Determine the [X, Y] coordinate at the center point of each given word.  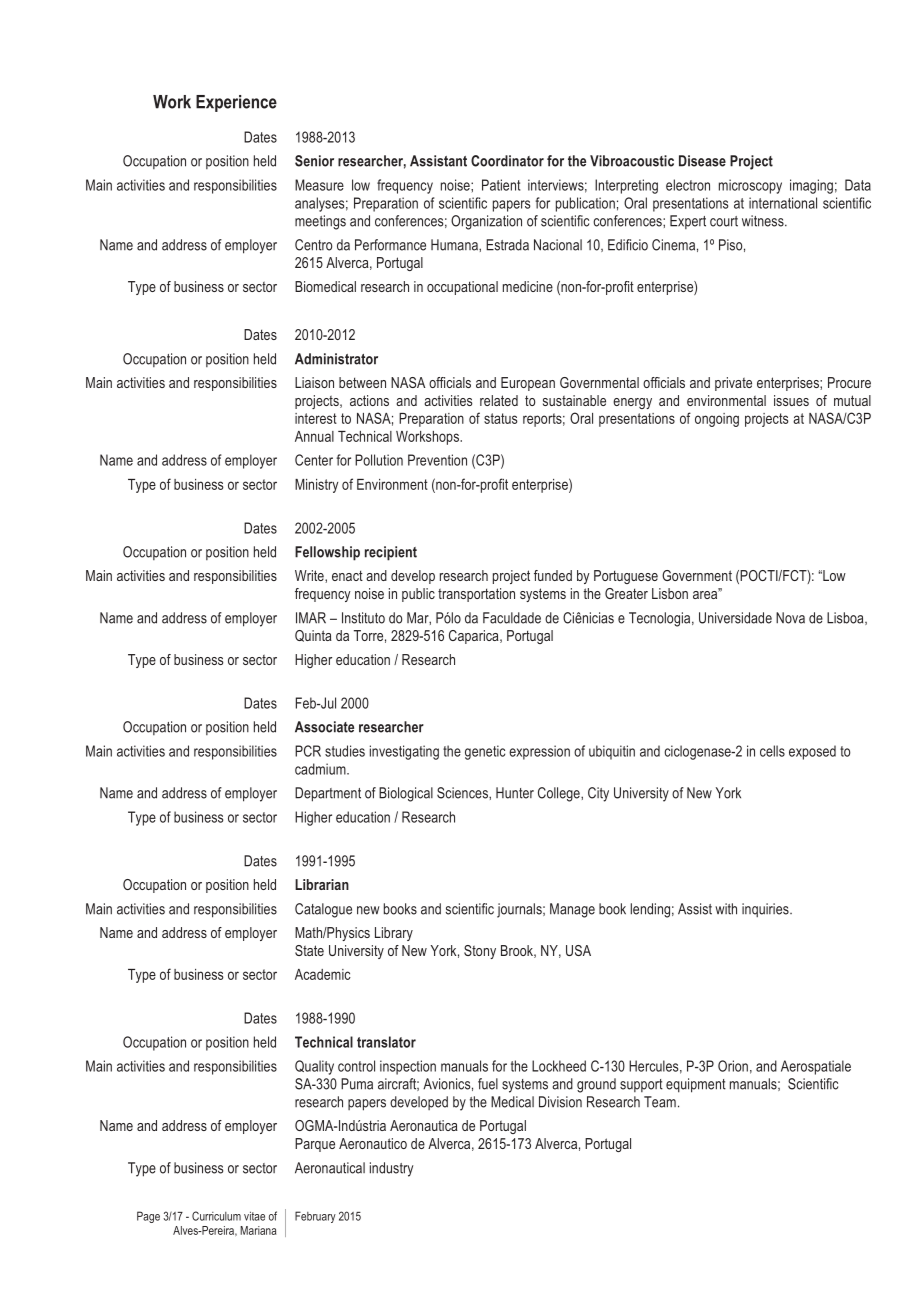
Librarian [322, 884]
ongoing [717, 420]
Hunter [515, 793]
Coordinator [507, 161]
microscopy [750, 186]
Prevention [437, 460]
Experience [236, 103]
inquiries [766, 910]
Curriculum [216, 1216]
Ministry [316, 486]
